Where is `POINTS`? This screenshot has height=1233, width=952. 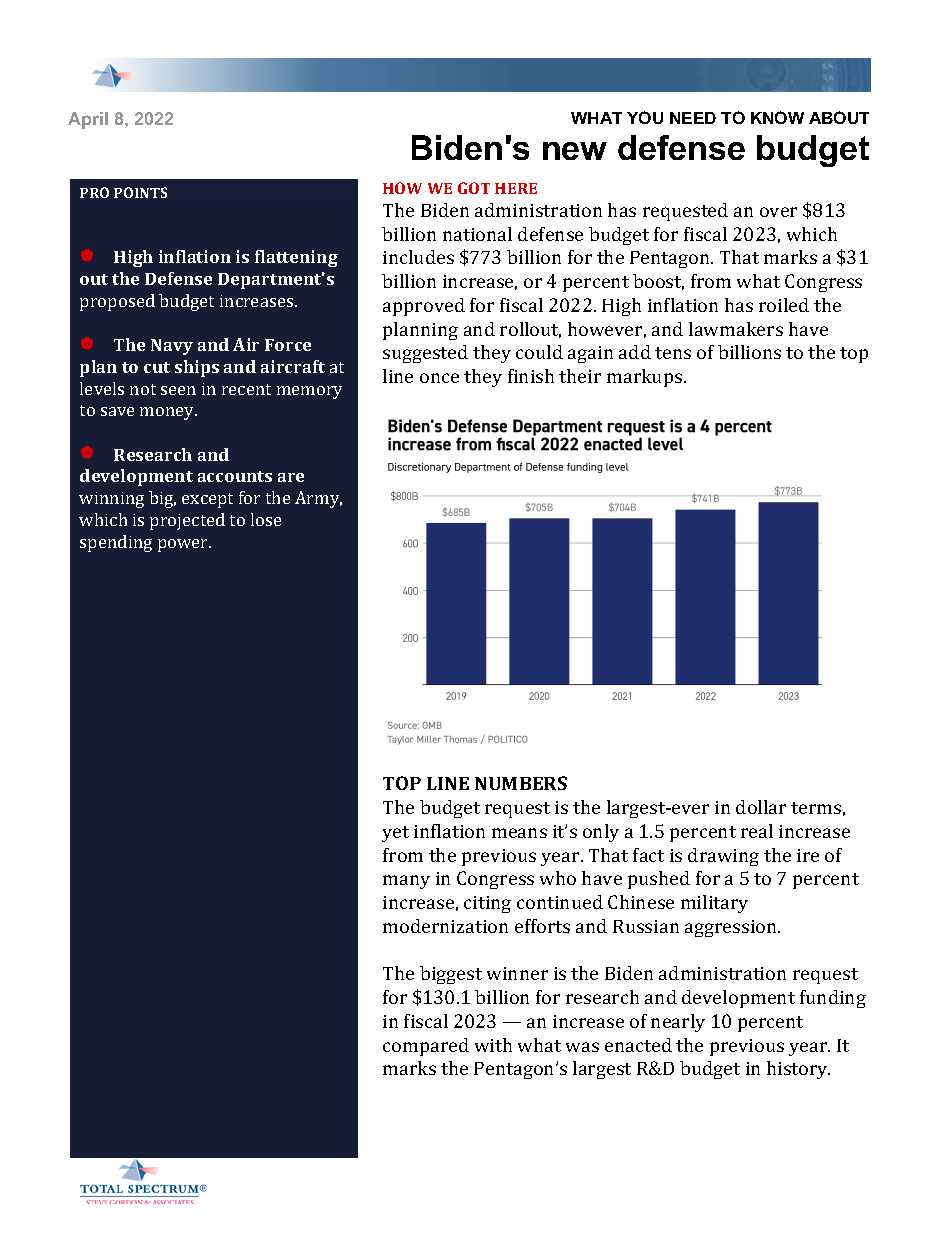 POINTS is located at coordinates (140, 192).
